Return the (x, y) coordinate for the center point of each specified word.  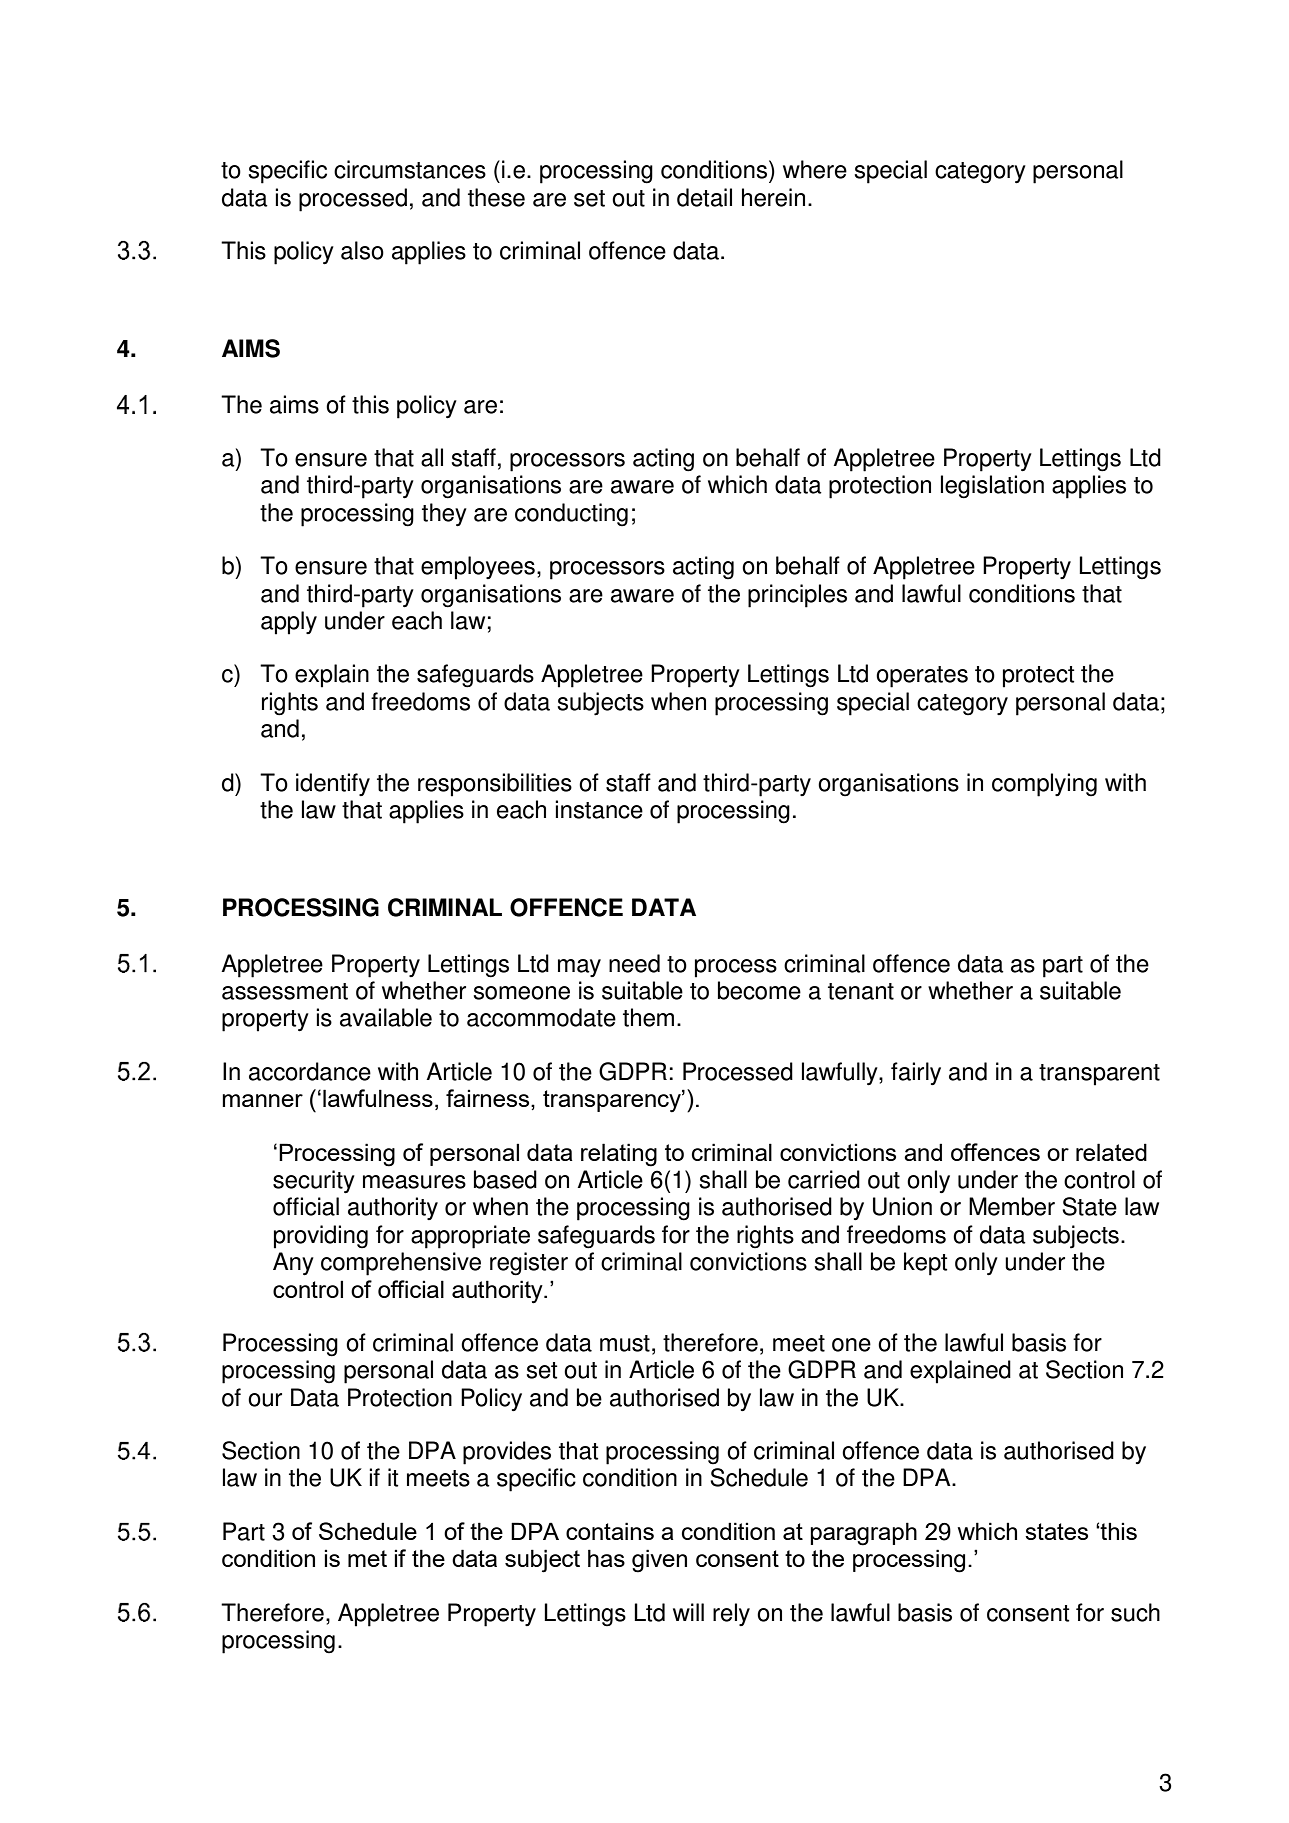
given (659, 1561)
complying (1044, 785)
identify (333, 784)
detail (704, 197)
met (367, 1558)
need (634, 963)
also (362, 250)
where (815, 169)
